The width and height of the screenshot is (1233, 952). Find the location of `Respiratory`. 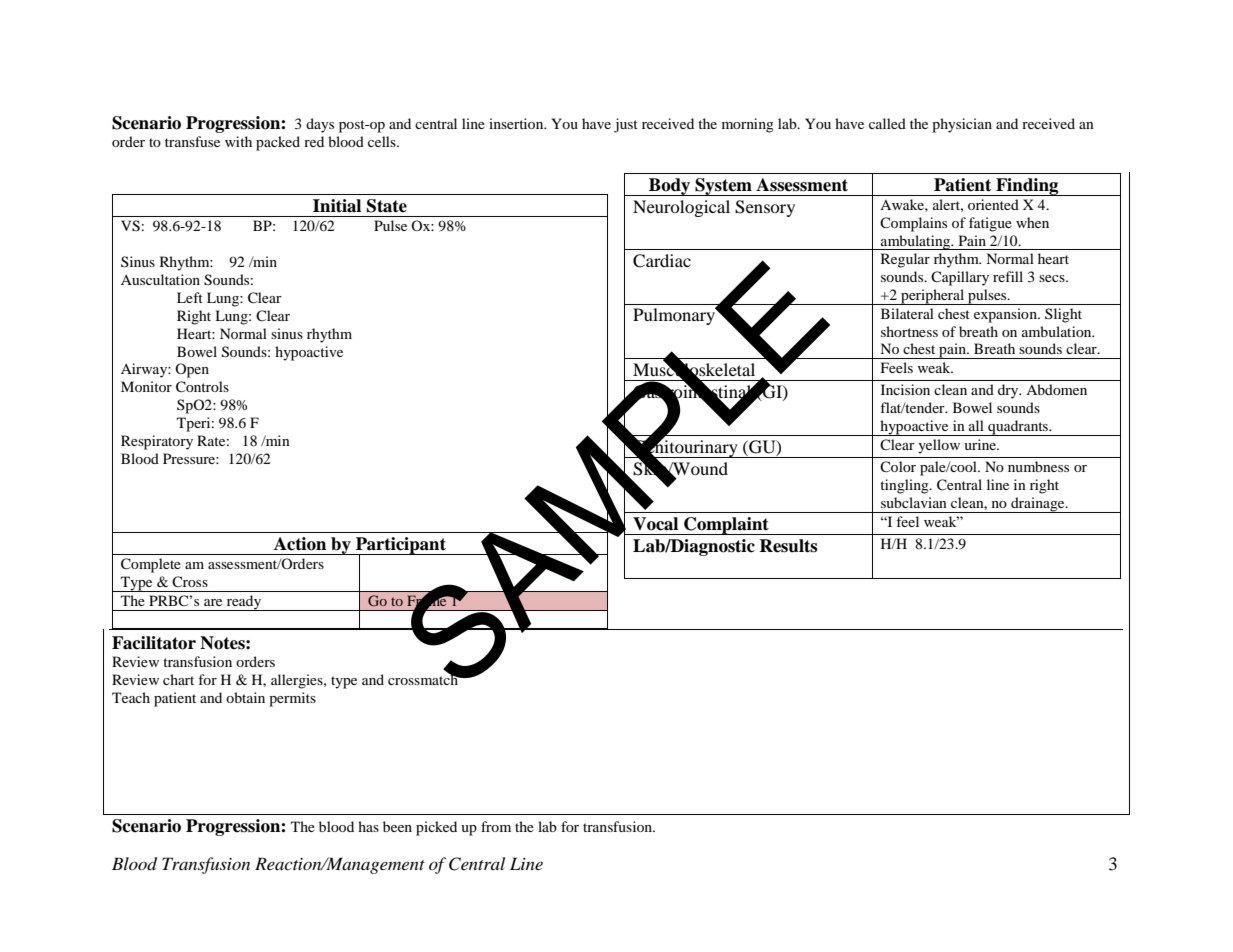

Respiratory is located at coordinates (157, 442).
